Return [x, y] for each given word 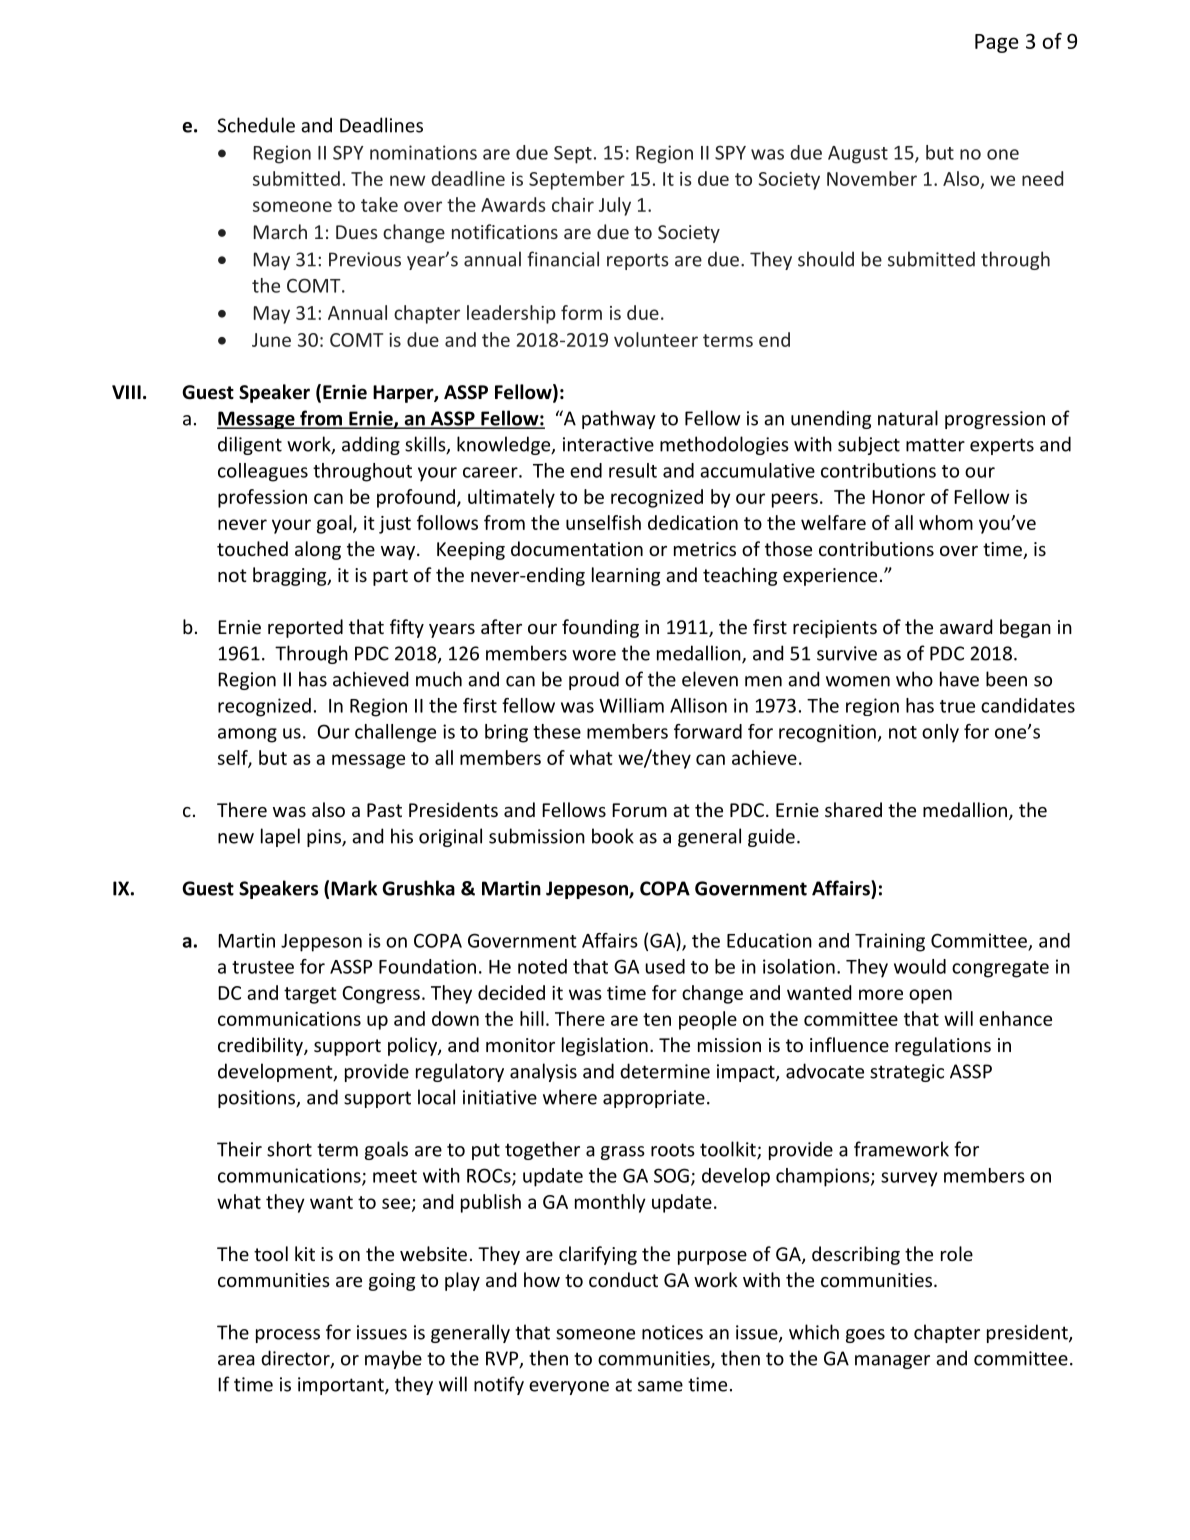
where [570, 1097]
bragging [291, 576]
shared [853, 809]
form [581, 312]
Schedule [256, 125]
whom [946, 522]
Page [997, 43]
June [271, 340]
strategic [907, 1073]
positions [257, 1099]
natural [908, 418]
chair [573, 204]
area [236, 1360]
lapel [280, 837]
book [613, 836]
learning [626, 576]
